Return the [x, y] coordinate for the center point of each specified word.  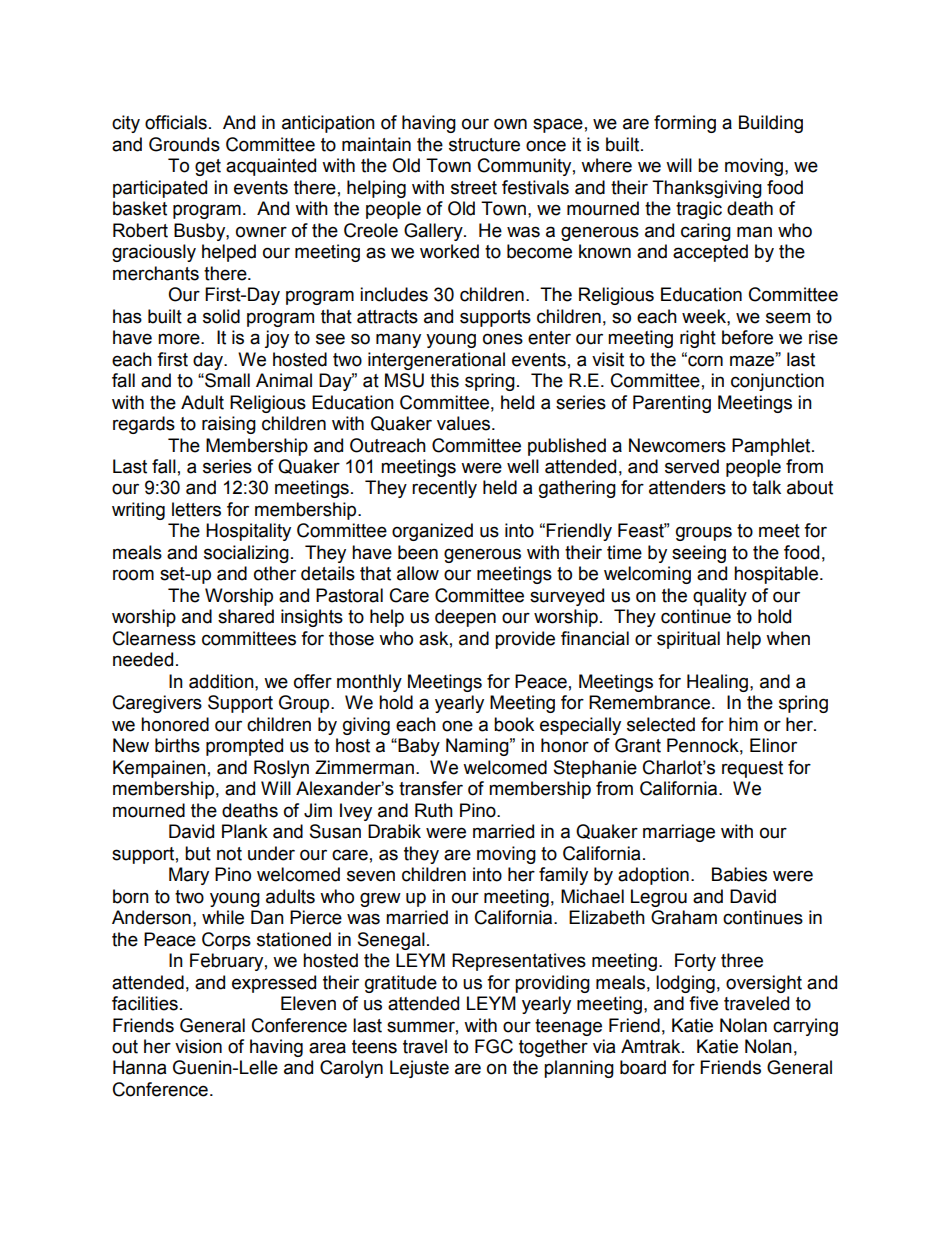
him [743, 724]
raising [229, 425]
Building [771, 124]
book [514, 724]
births [177, 745]
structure [484, 145]
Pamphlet [772, 447]
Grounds [184, 144]
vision [198, 1046]
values [465, 423]
